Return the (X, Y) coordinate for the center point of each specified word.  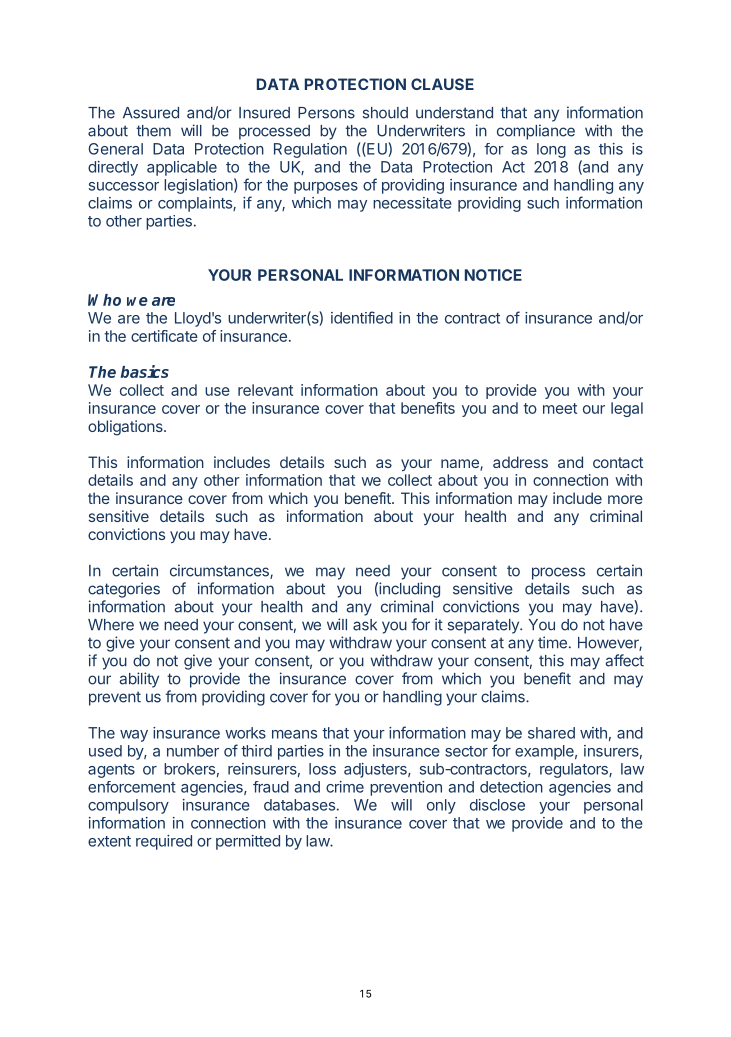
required (164, 842)
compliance (536, 132)
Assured (151, 113)
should (385, 113)
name (461, 465)
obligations (126, 428)
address (520, 462)
